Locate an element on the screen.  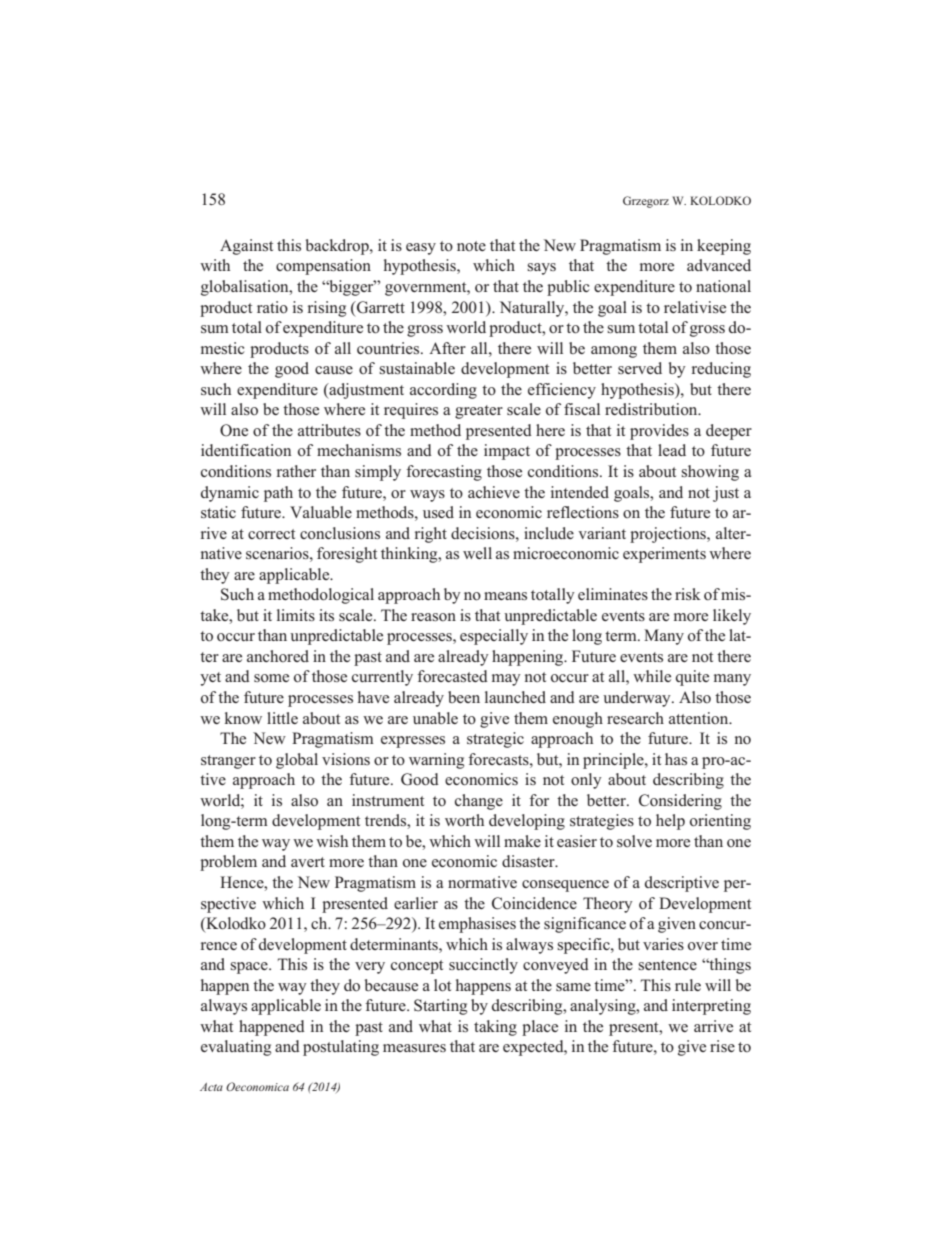
greater is located at coordinates (479, 412).
